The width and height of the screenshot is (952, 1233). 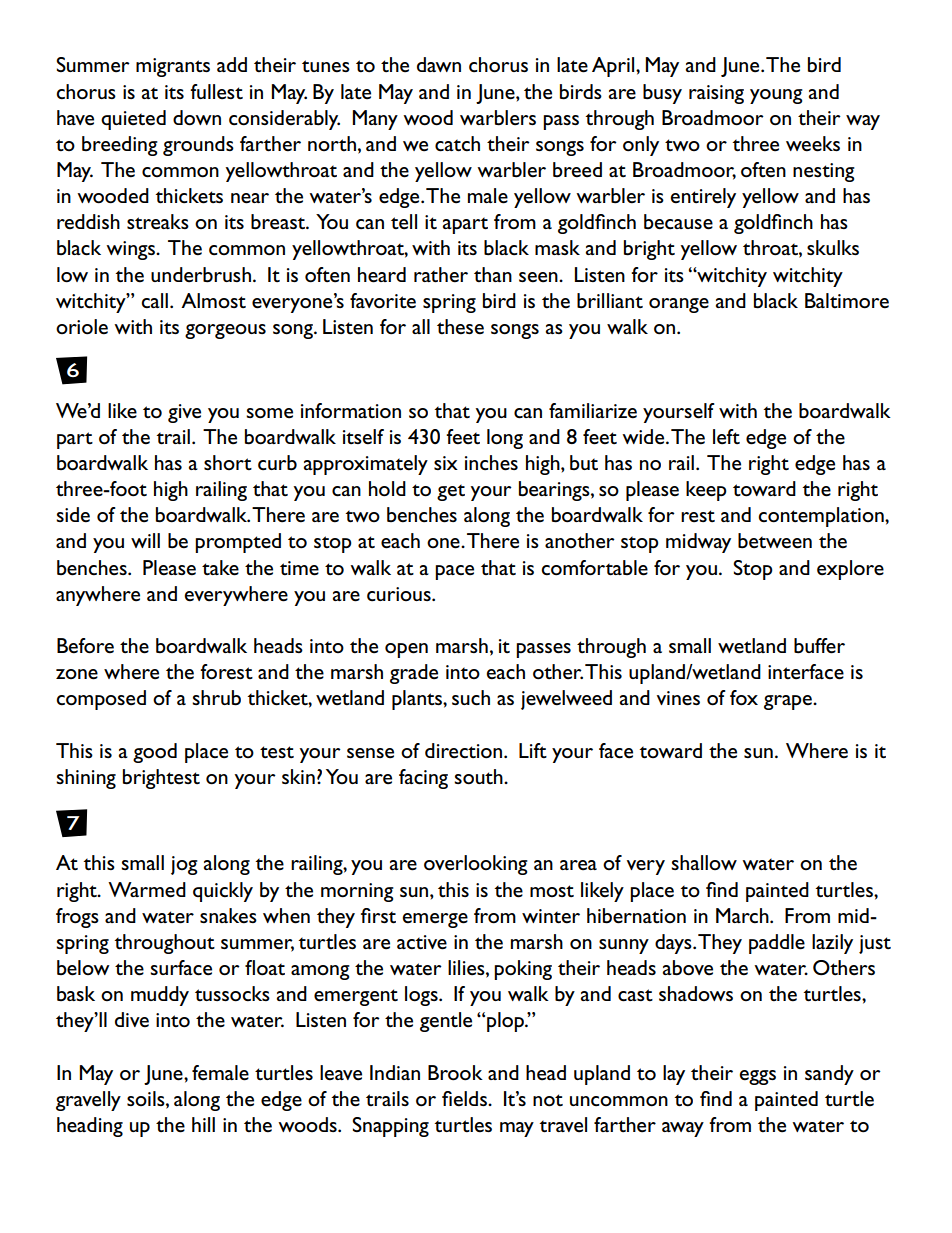 I want to click on young, so click(x=776, y=96).
